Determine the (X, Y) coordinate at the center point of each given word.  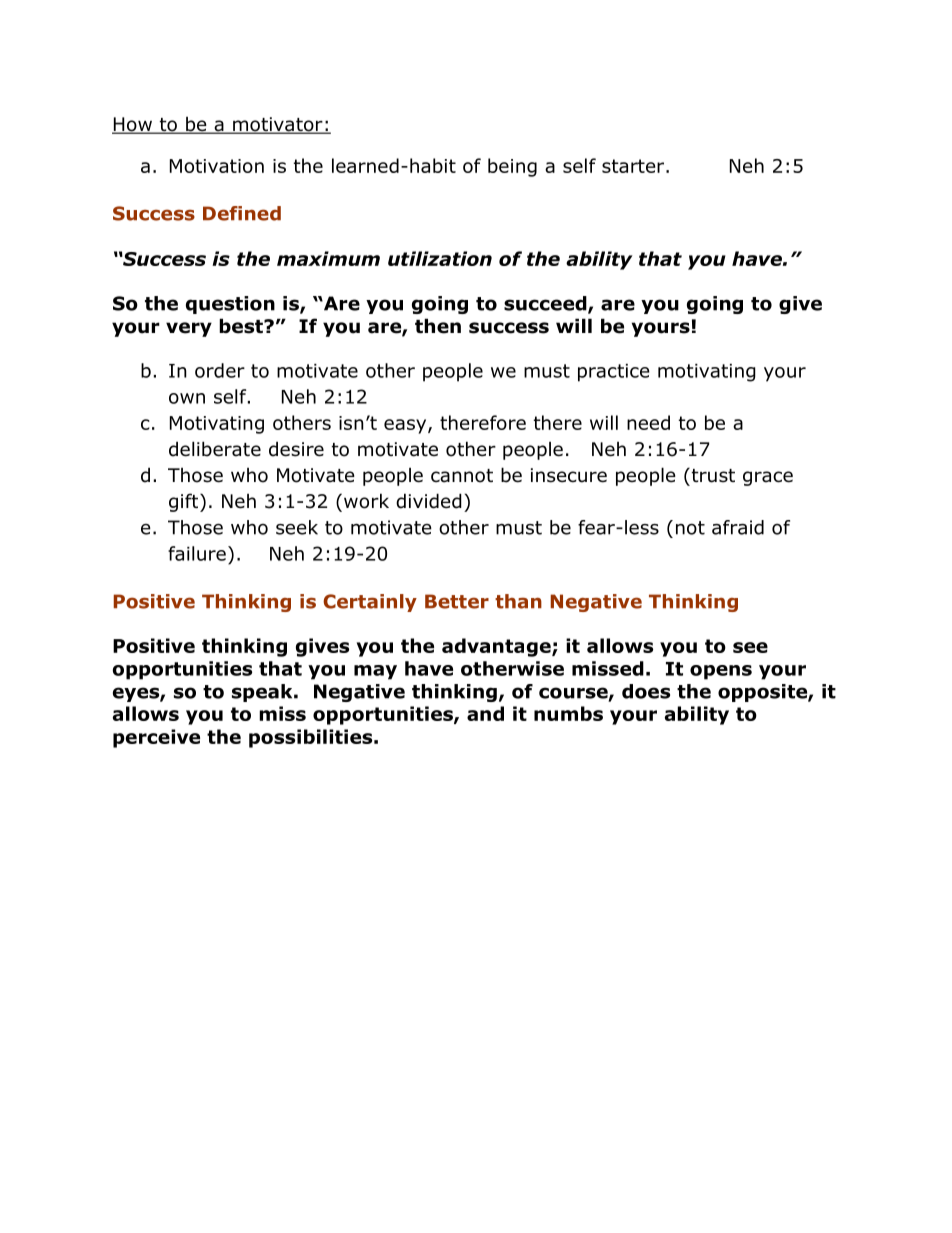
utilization (440, 258)
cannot (462, 476)
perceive (156, 738)
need (648, 422)
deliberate (215, 449)
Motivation (217, 166)
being (512, 167)
